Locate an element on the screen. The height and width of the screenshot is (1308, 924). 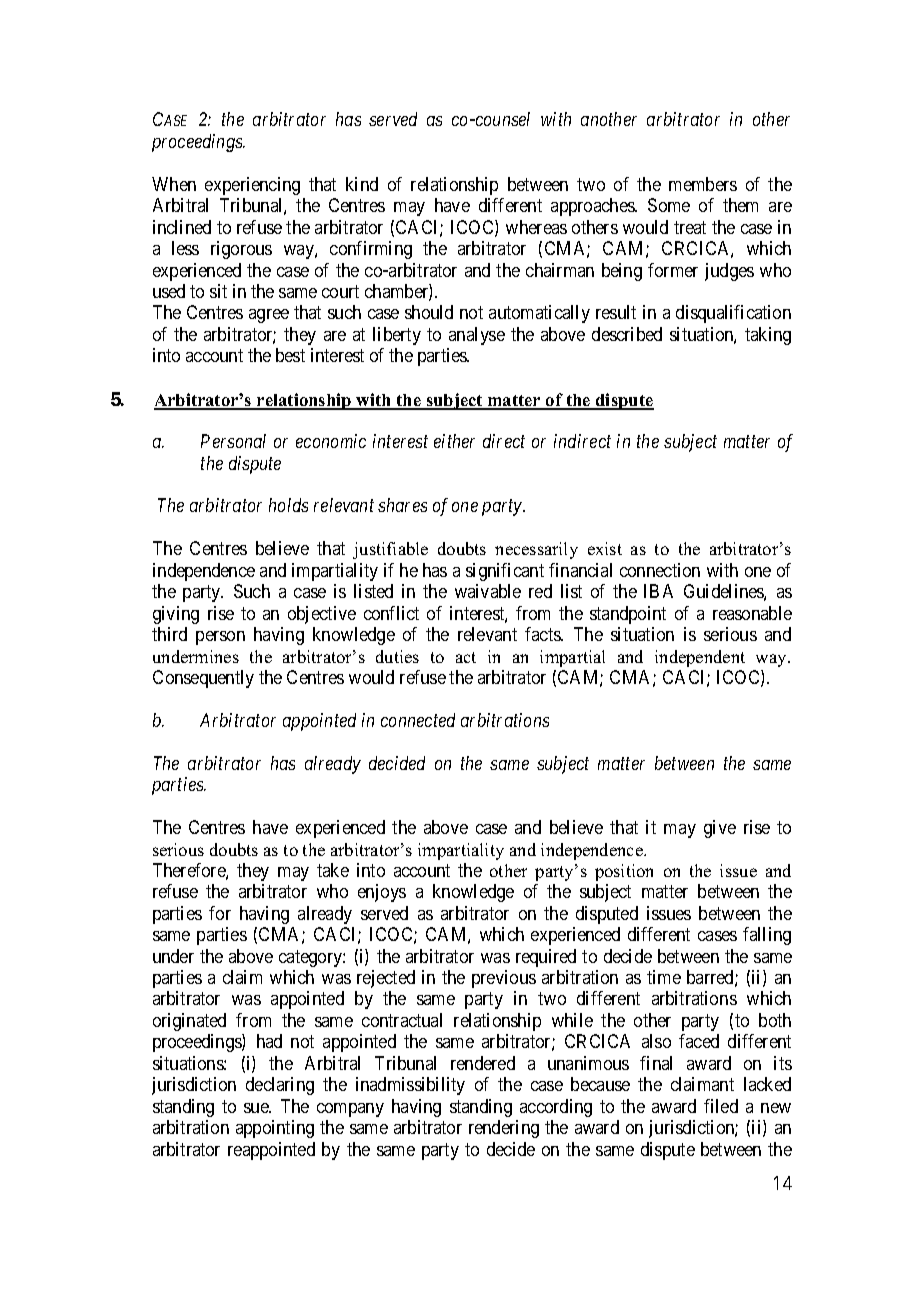
treat is located at coordinates (690, 227).
